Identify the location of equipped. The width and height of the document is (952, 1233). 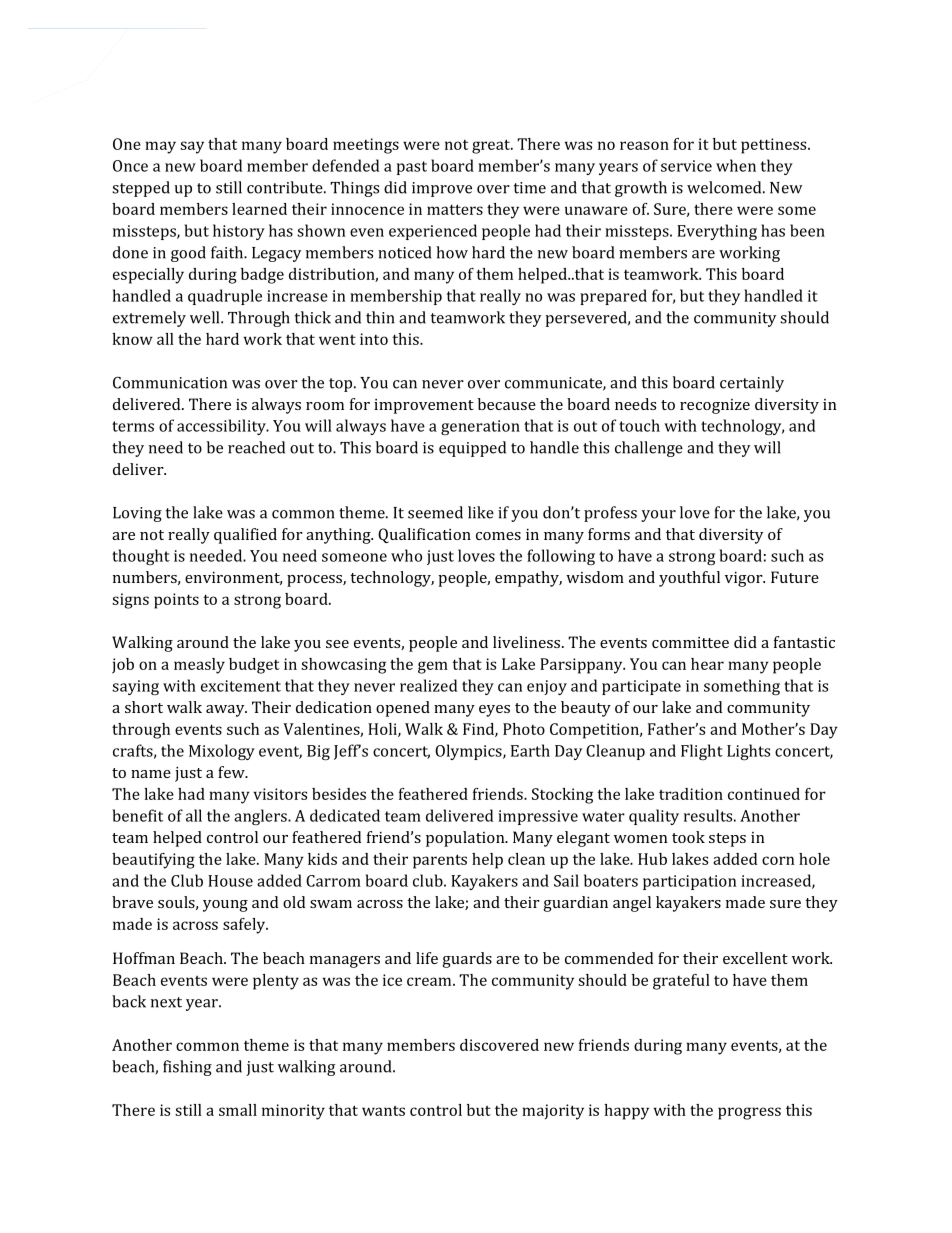
(472, 449).
